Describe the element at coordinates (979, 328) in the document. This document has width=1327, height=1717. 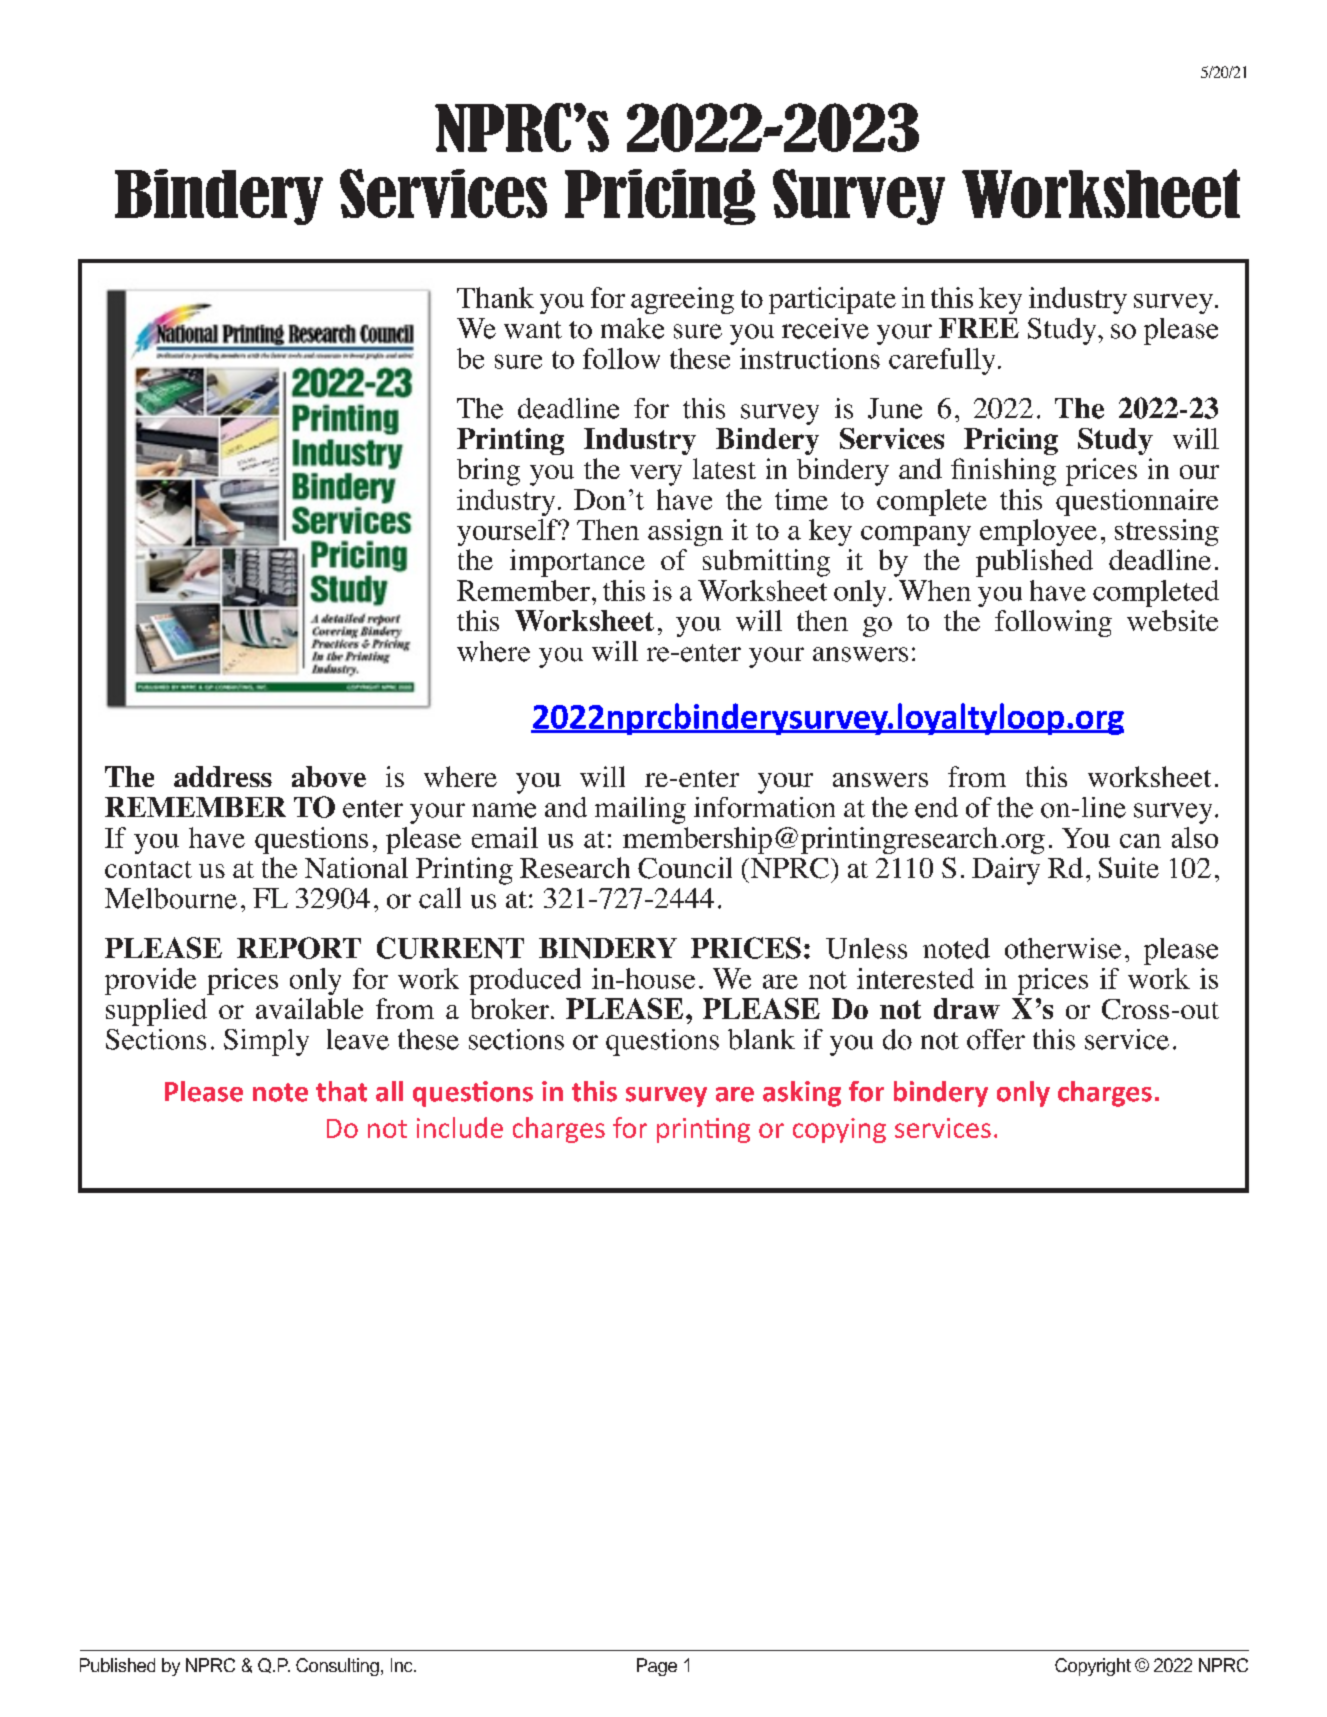
I see `FREE` at that location.
